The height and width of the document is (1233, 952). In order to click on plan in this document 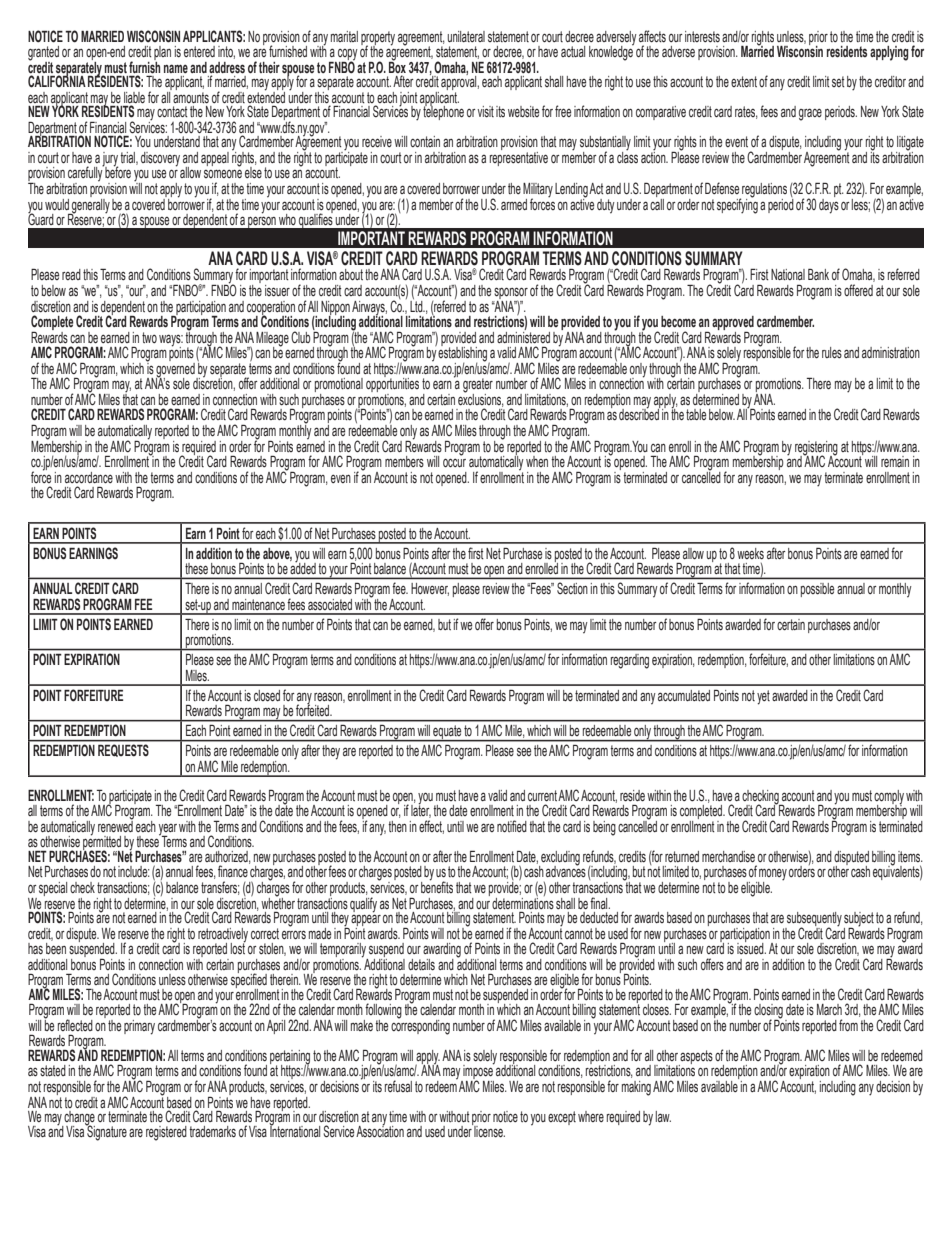, I will do `click(162, 54)`.
